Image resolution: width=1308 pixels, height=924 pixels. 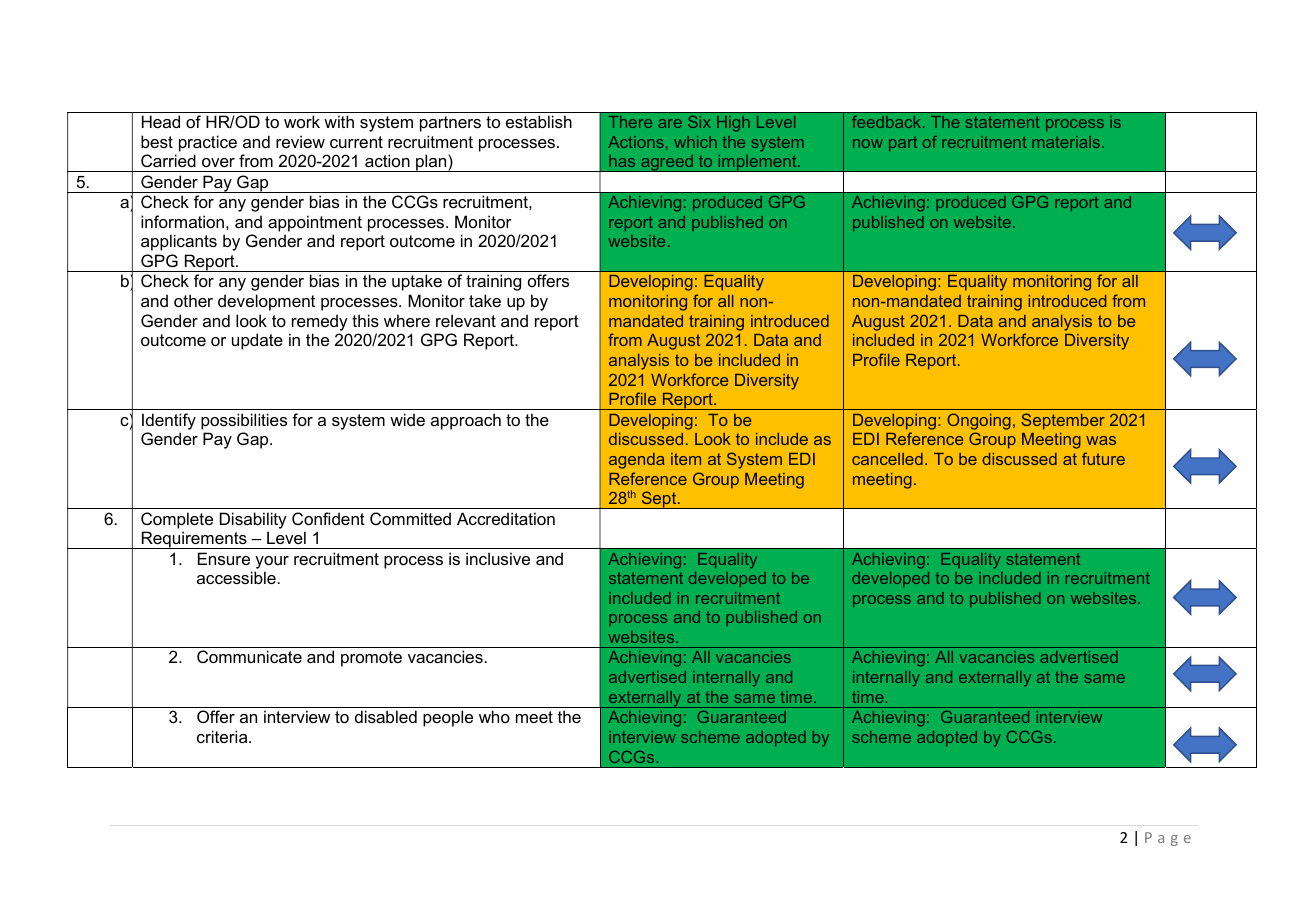 What do you see at coordinates (1067, 142) in the image?
I see `materials` at bounding box center [1067, 142].
